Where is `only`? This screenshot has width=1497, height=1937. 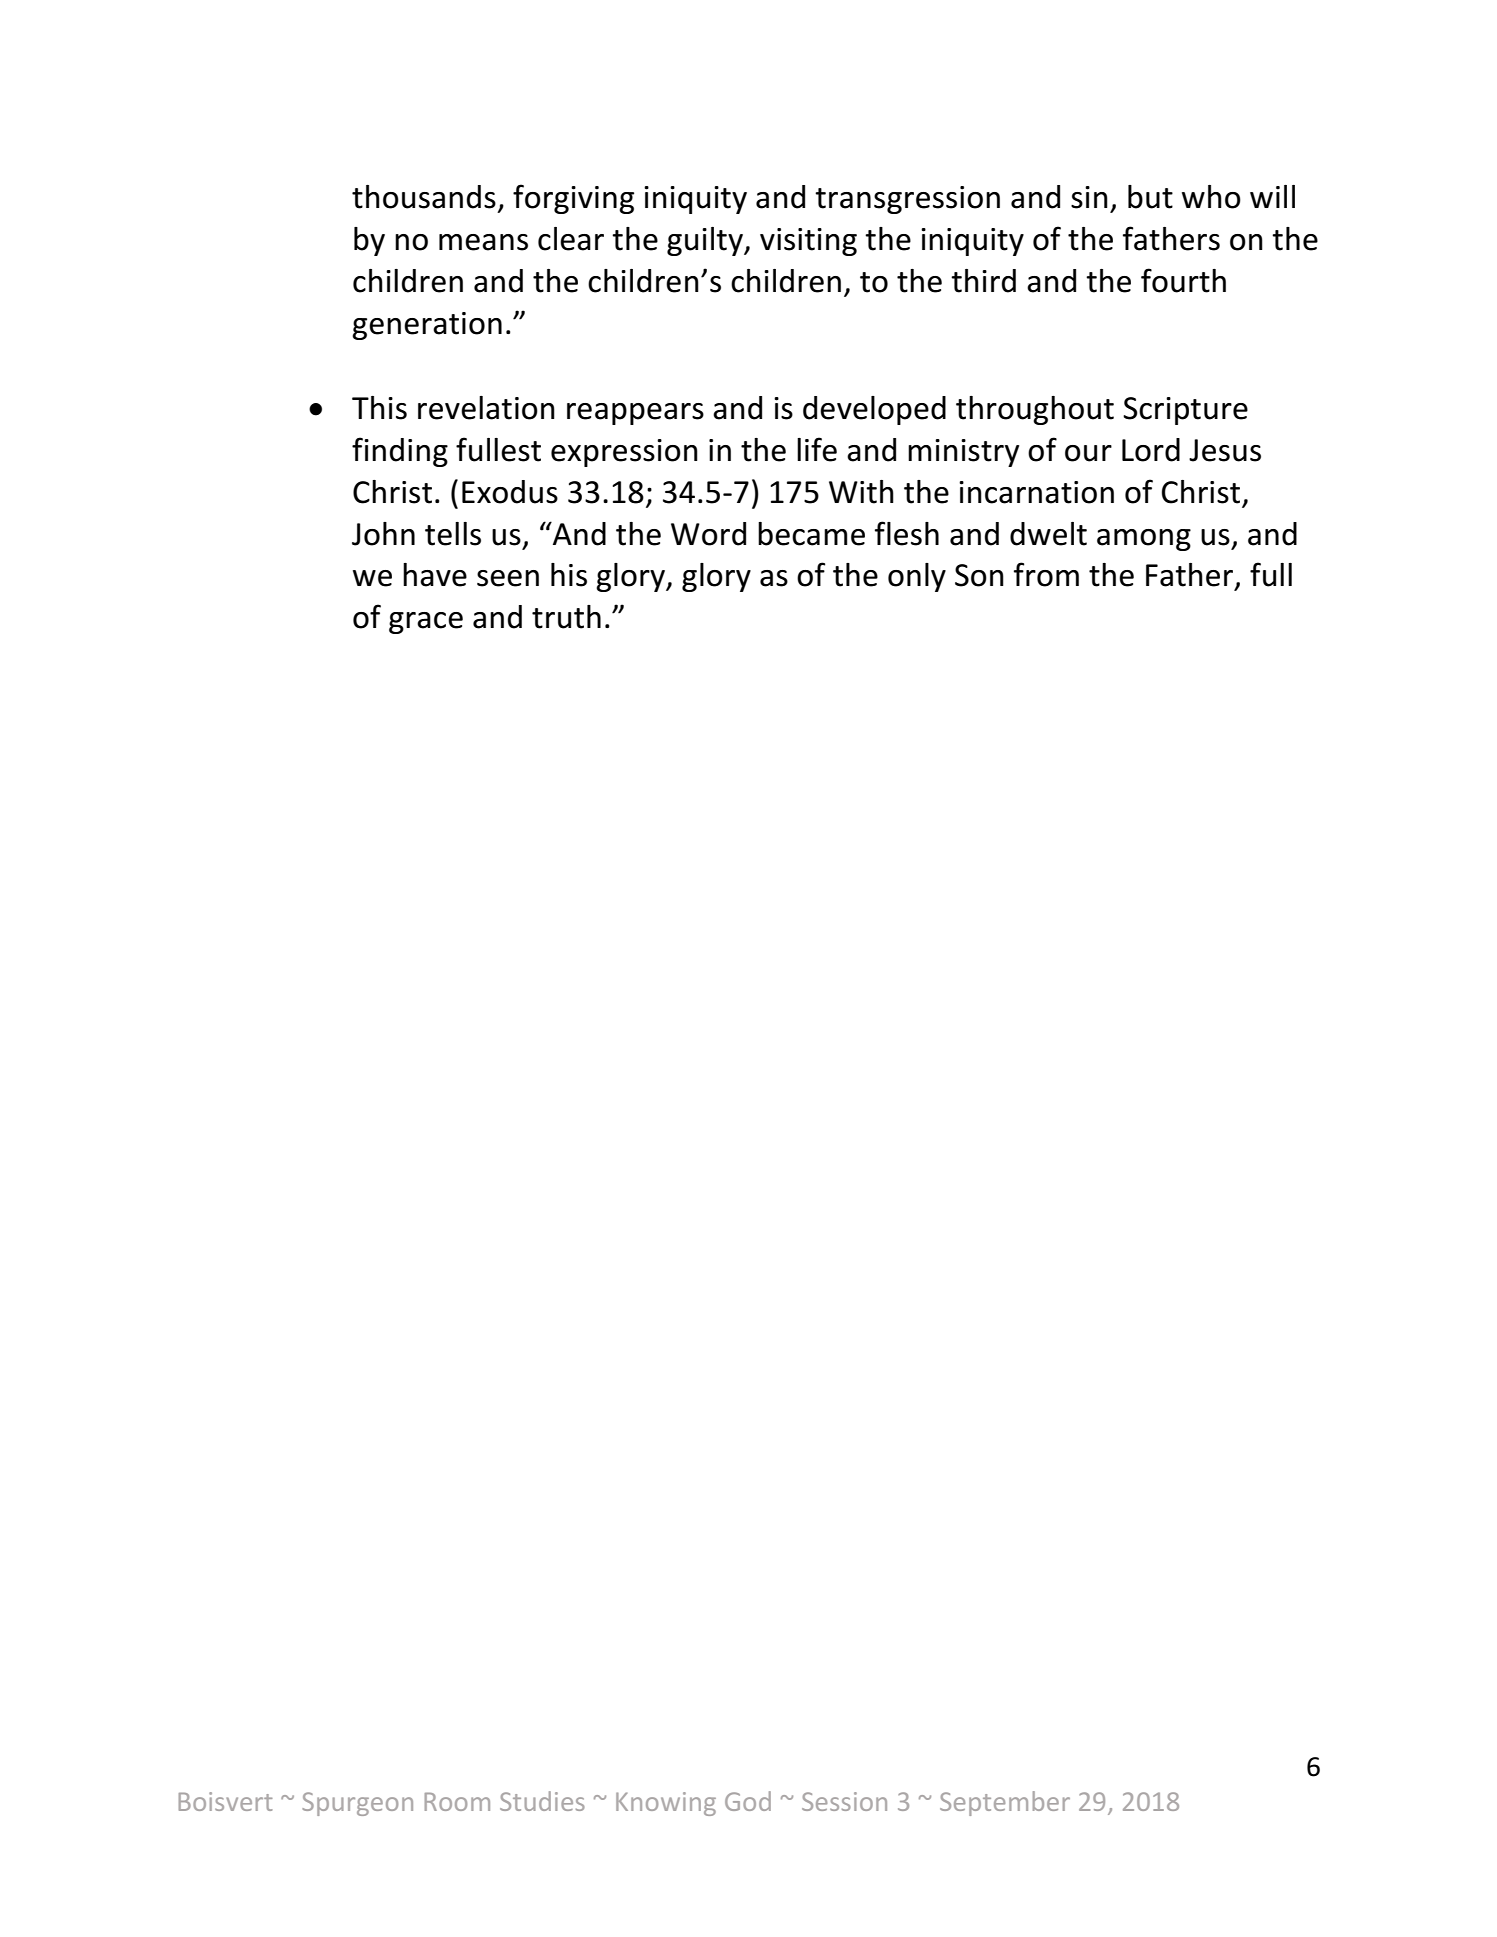
only is located at coordinates (917, 577).
